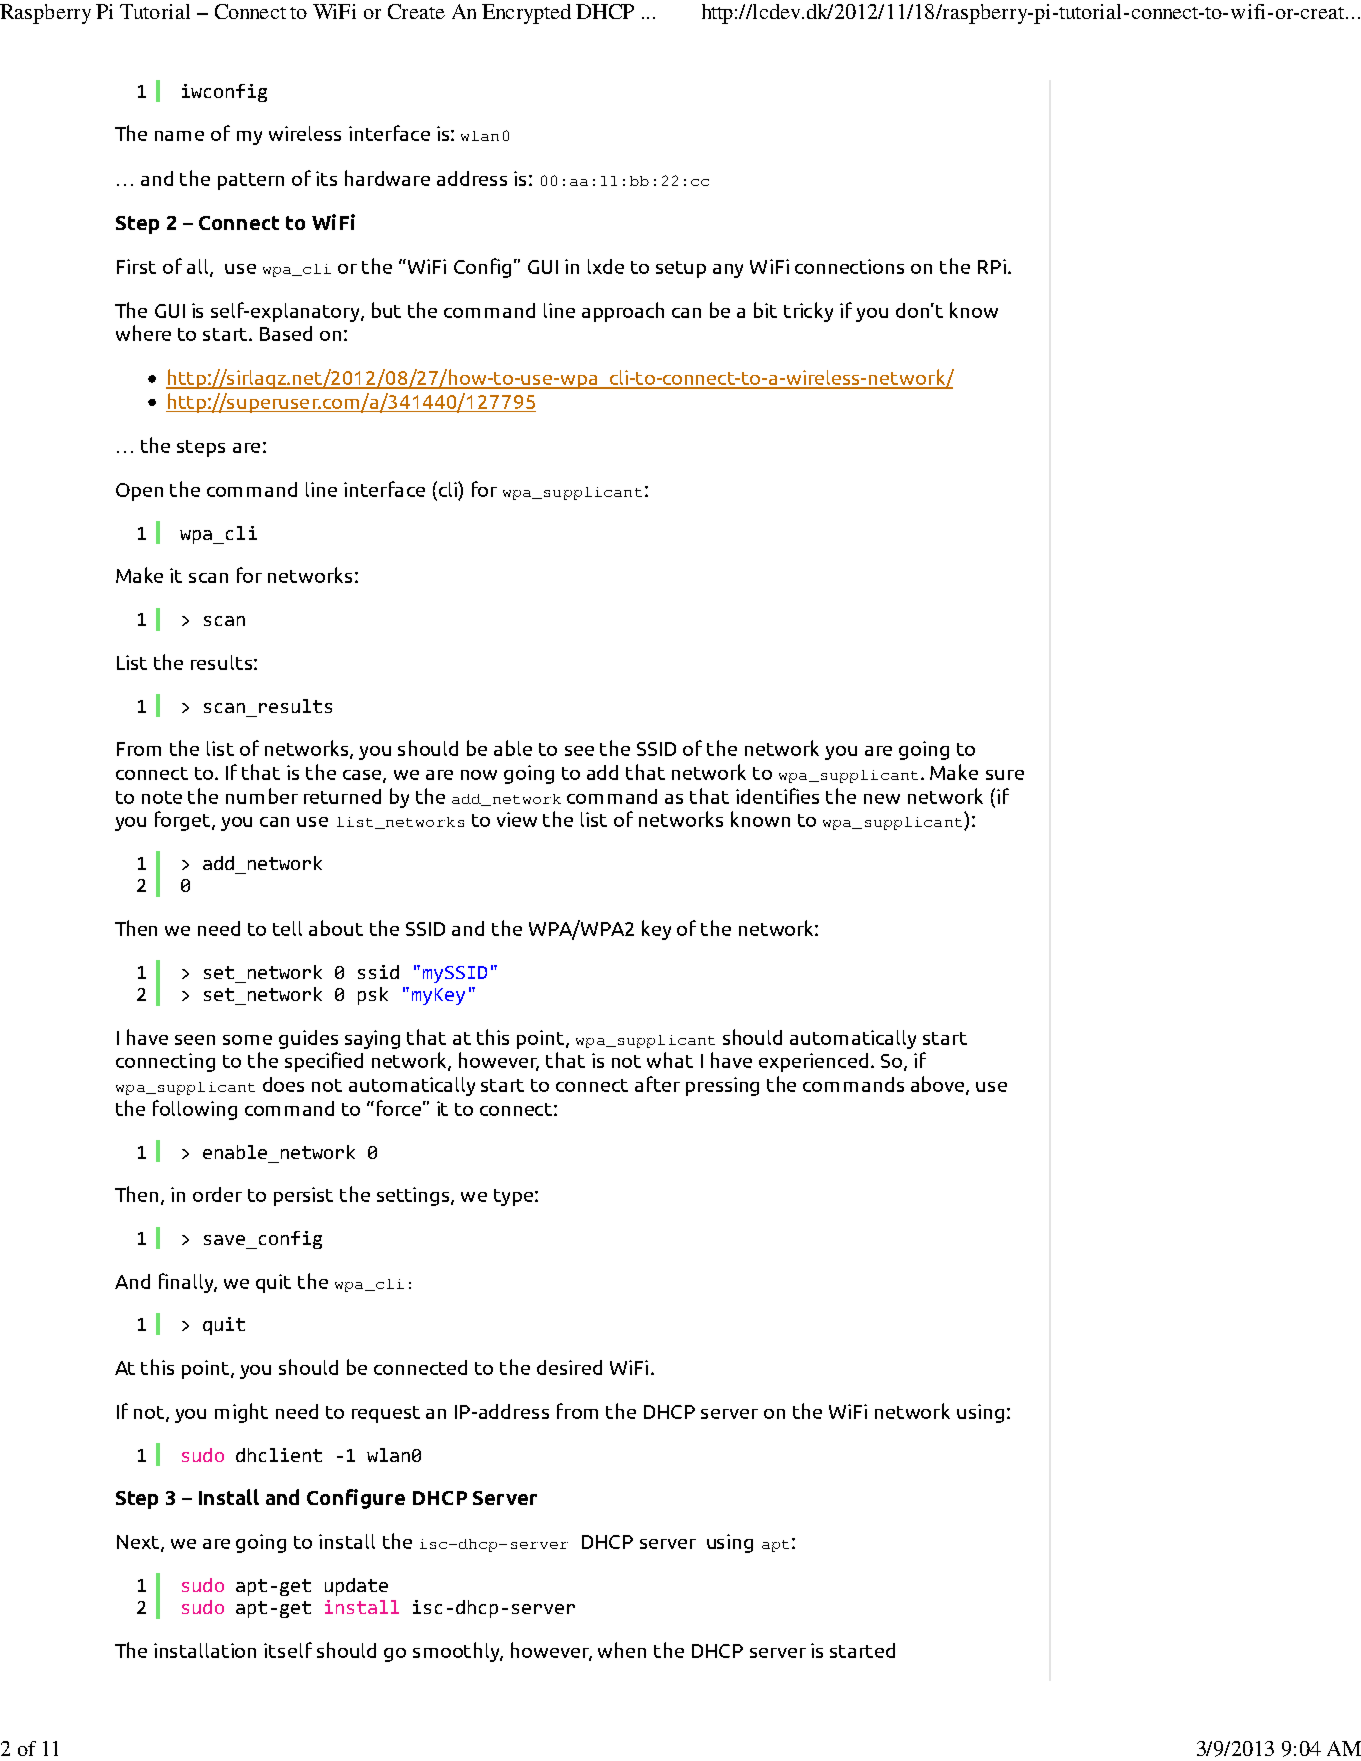  Describe the element at coordinates (657, 1084) in the image. I see `after` at that location.
